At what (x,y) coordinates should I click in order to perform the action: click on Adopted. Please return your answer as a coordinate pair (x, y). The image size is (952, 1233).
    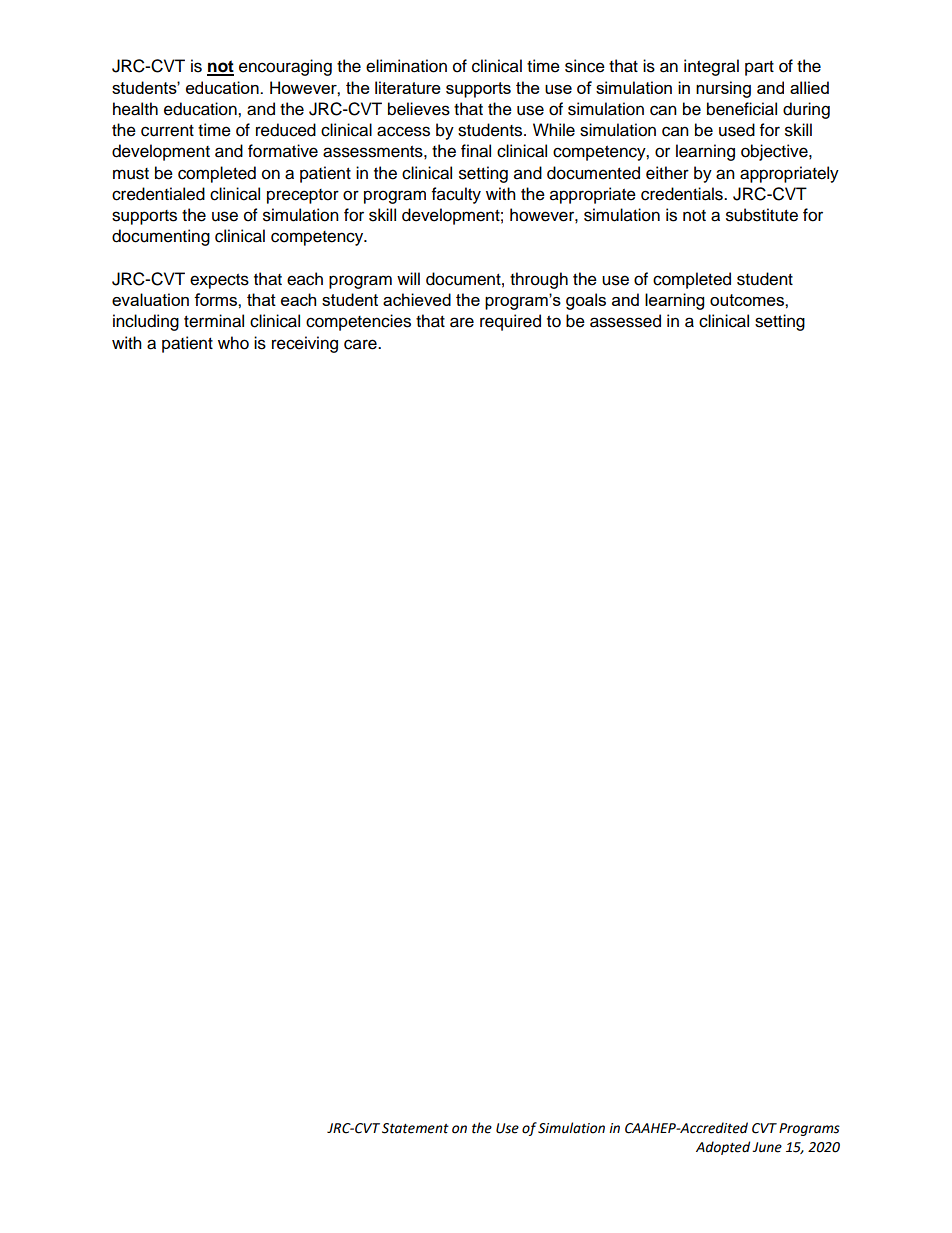
    Looking at the image, I should click on (723, 1148).
